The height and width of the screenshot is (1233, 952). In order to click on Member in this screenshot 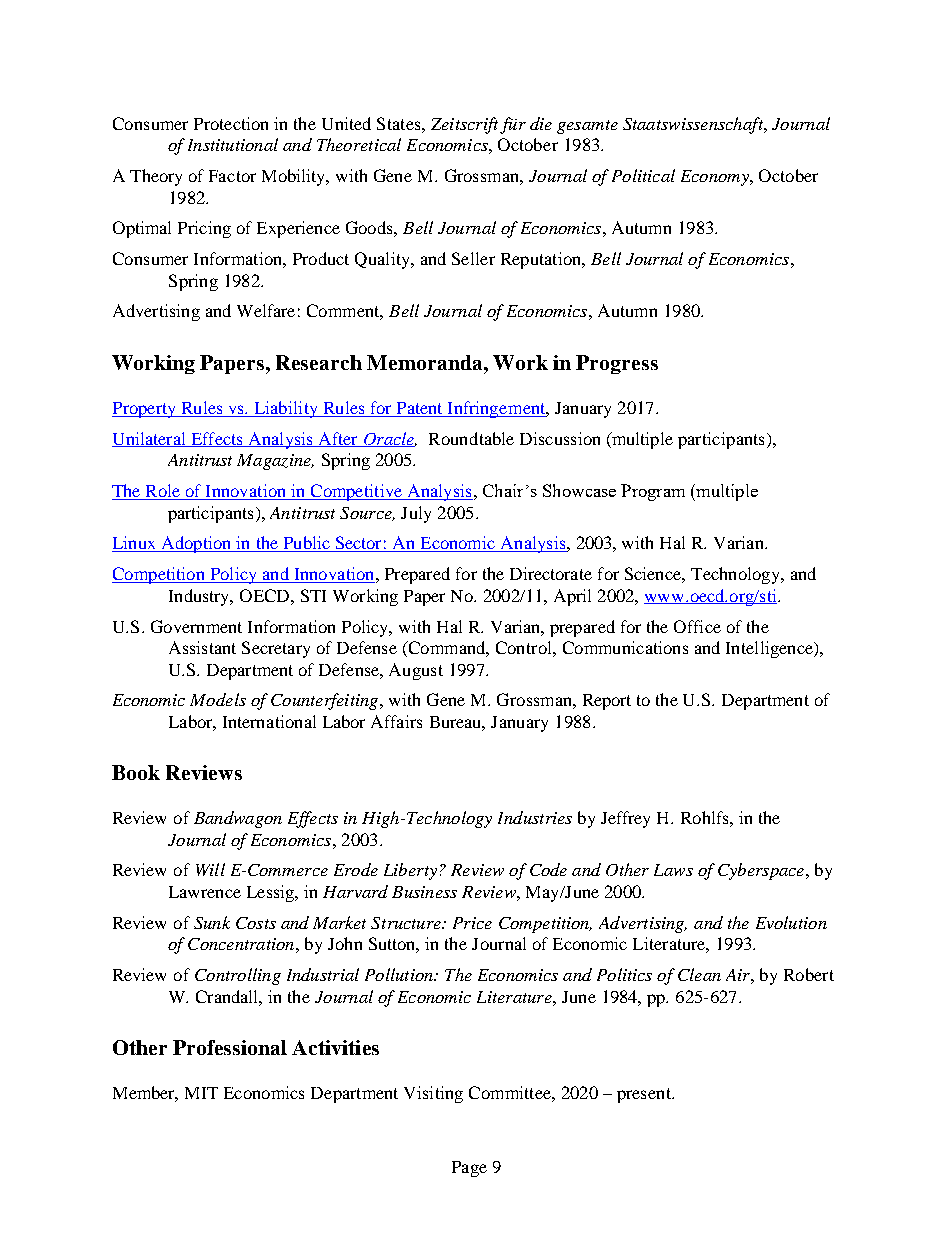, I will do `click(145, 1094)`.
